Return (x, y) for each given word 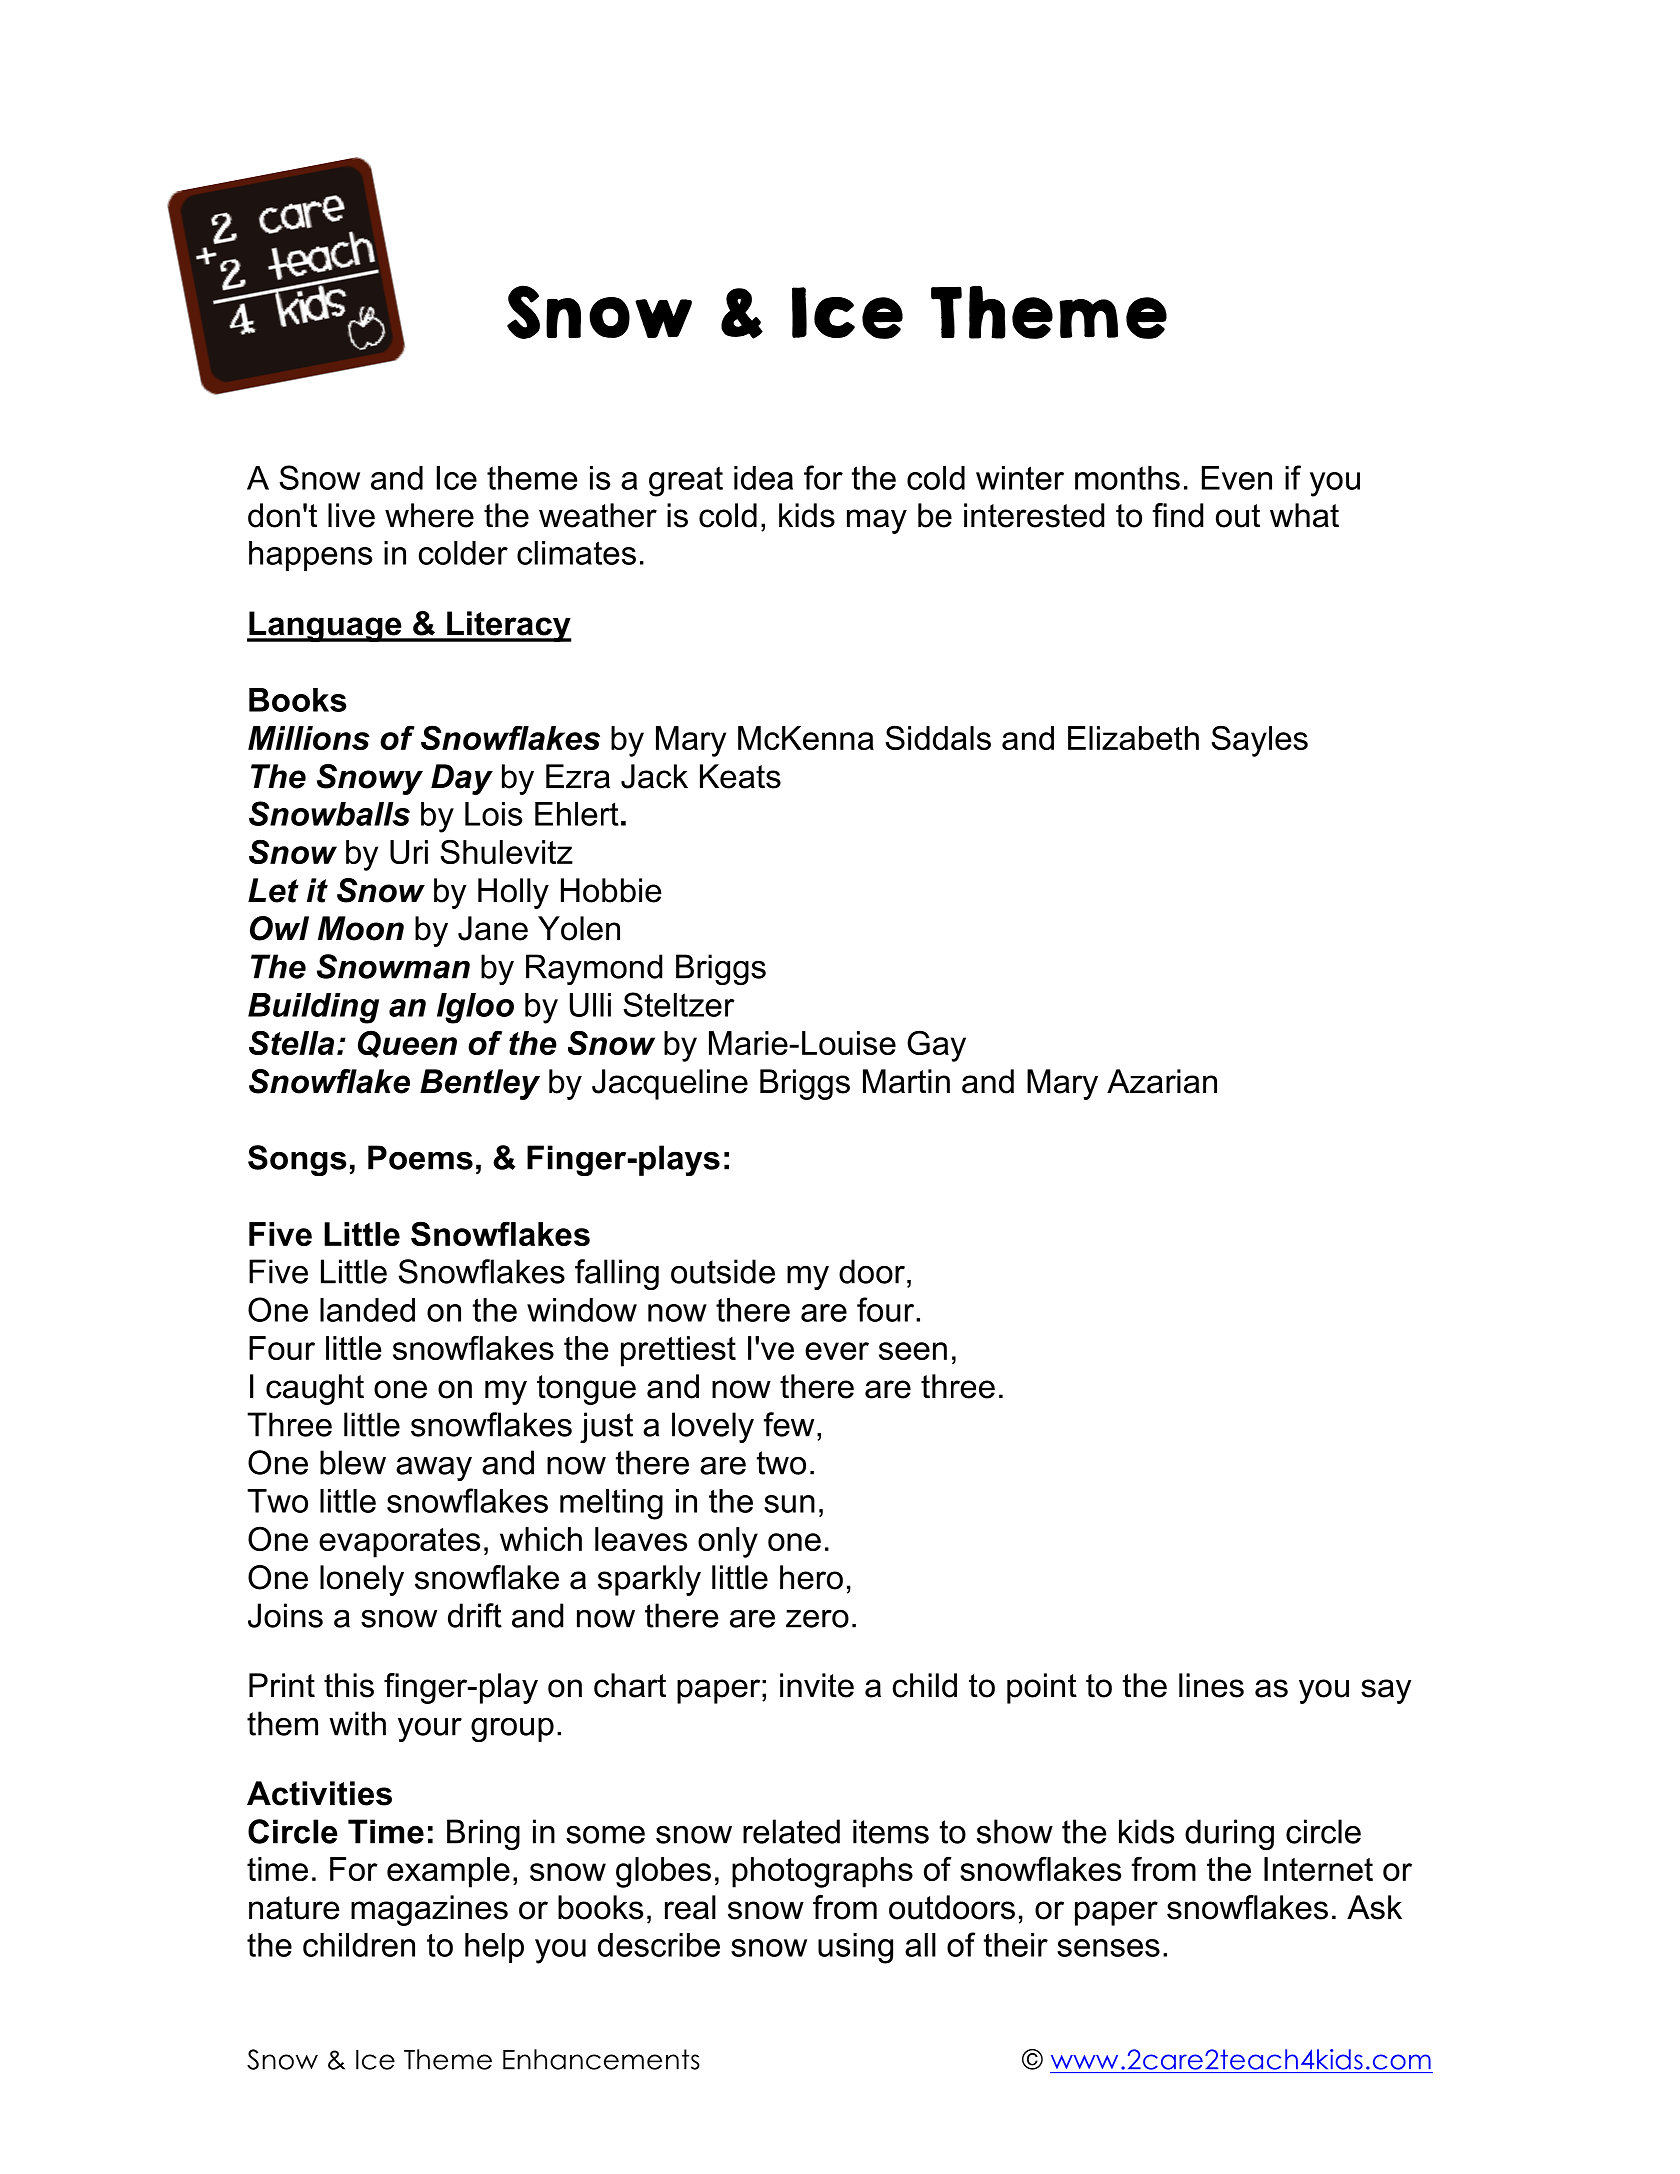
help (494, 1948)
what (1304, 515)
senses (1108, 1948)
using (855, 1948)
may (877, 521)
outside (723, 1271)
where (429, 515)
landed (367, 1310)
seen (913, 1351)
